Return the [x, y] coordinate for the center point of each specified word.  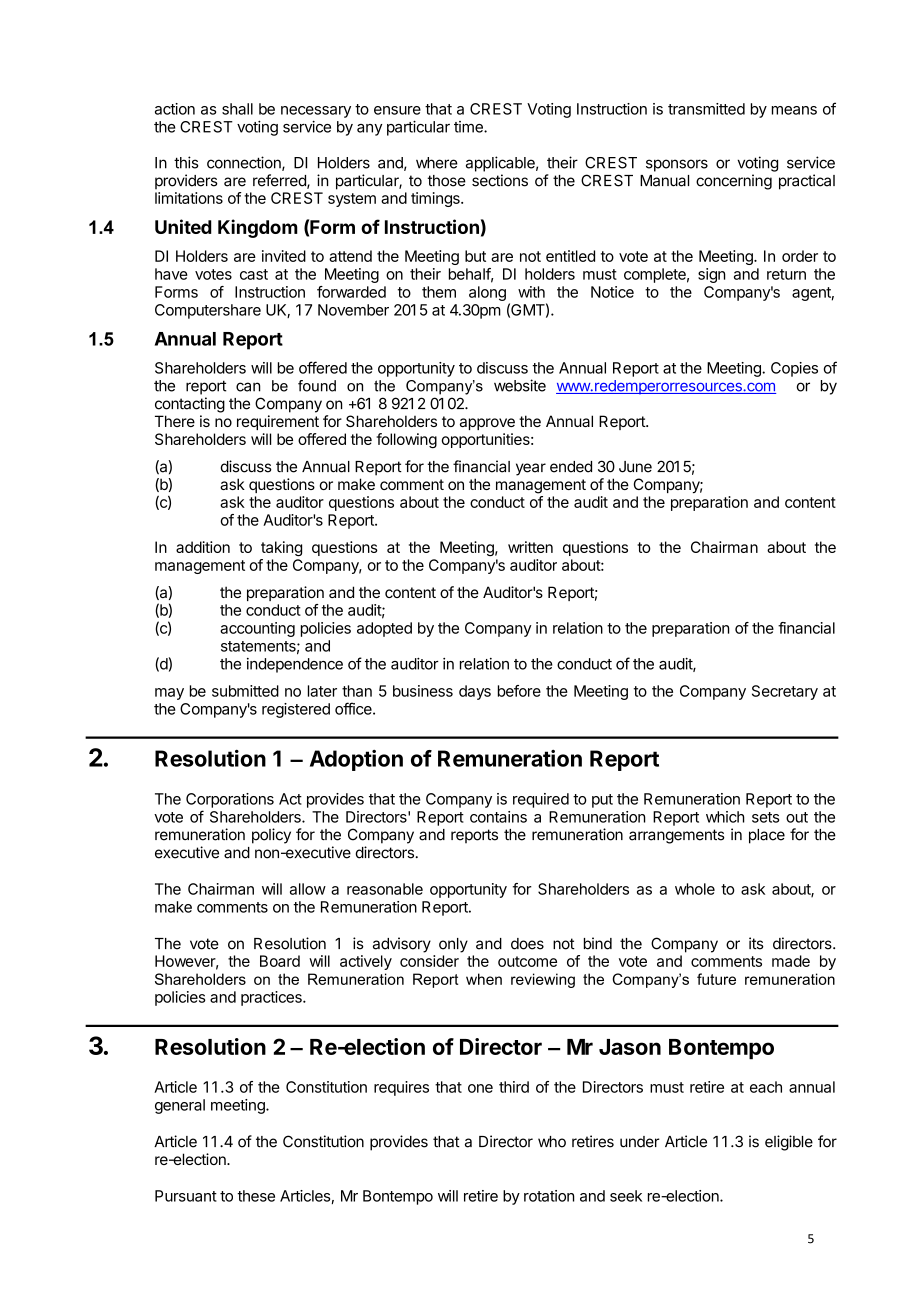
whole [695, 889]
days [475, 692]
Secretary [785, 692]
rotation [549, 1196]
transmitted [706, 109]
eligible [789, 1143]
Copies [794, 369]
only [453, 945]
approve [487, 424]
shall [237, 109]
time [469, 127]
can [248, 387]
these [256, 1196]
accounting [257, 629]
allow [308, 889]
